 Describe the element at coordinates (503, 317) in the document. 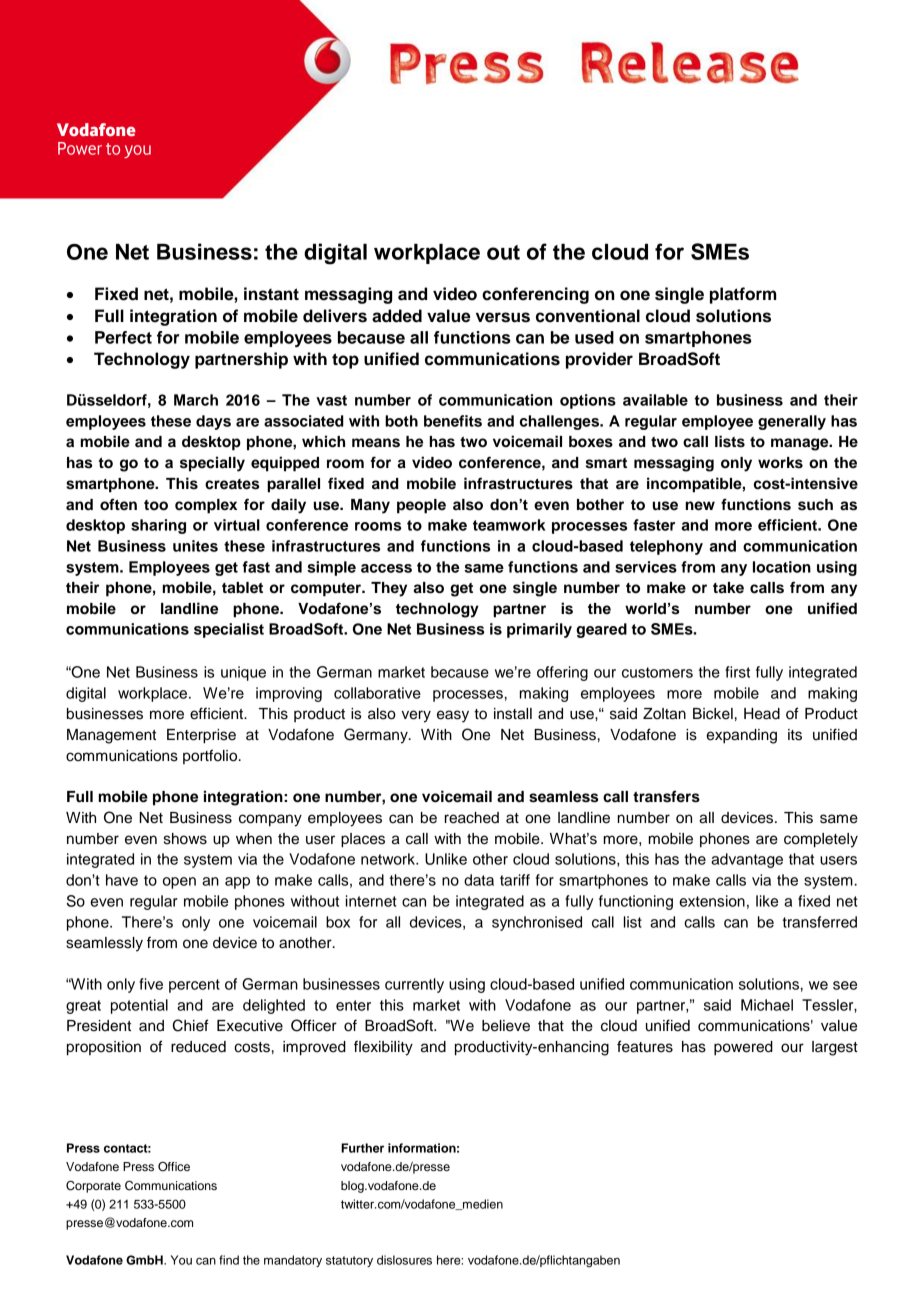

I see `versus` at that location.
